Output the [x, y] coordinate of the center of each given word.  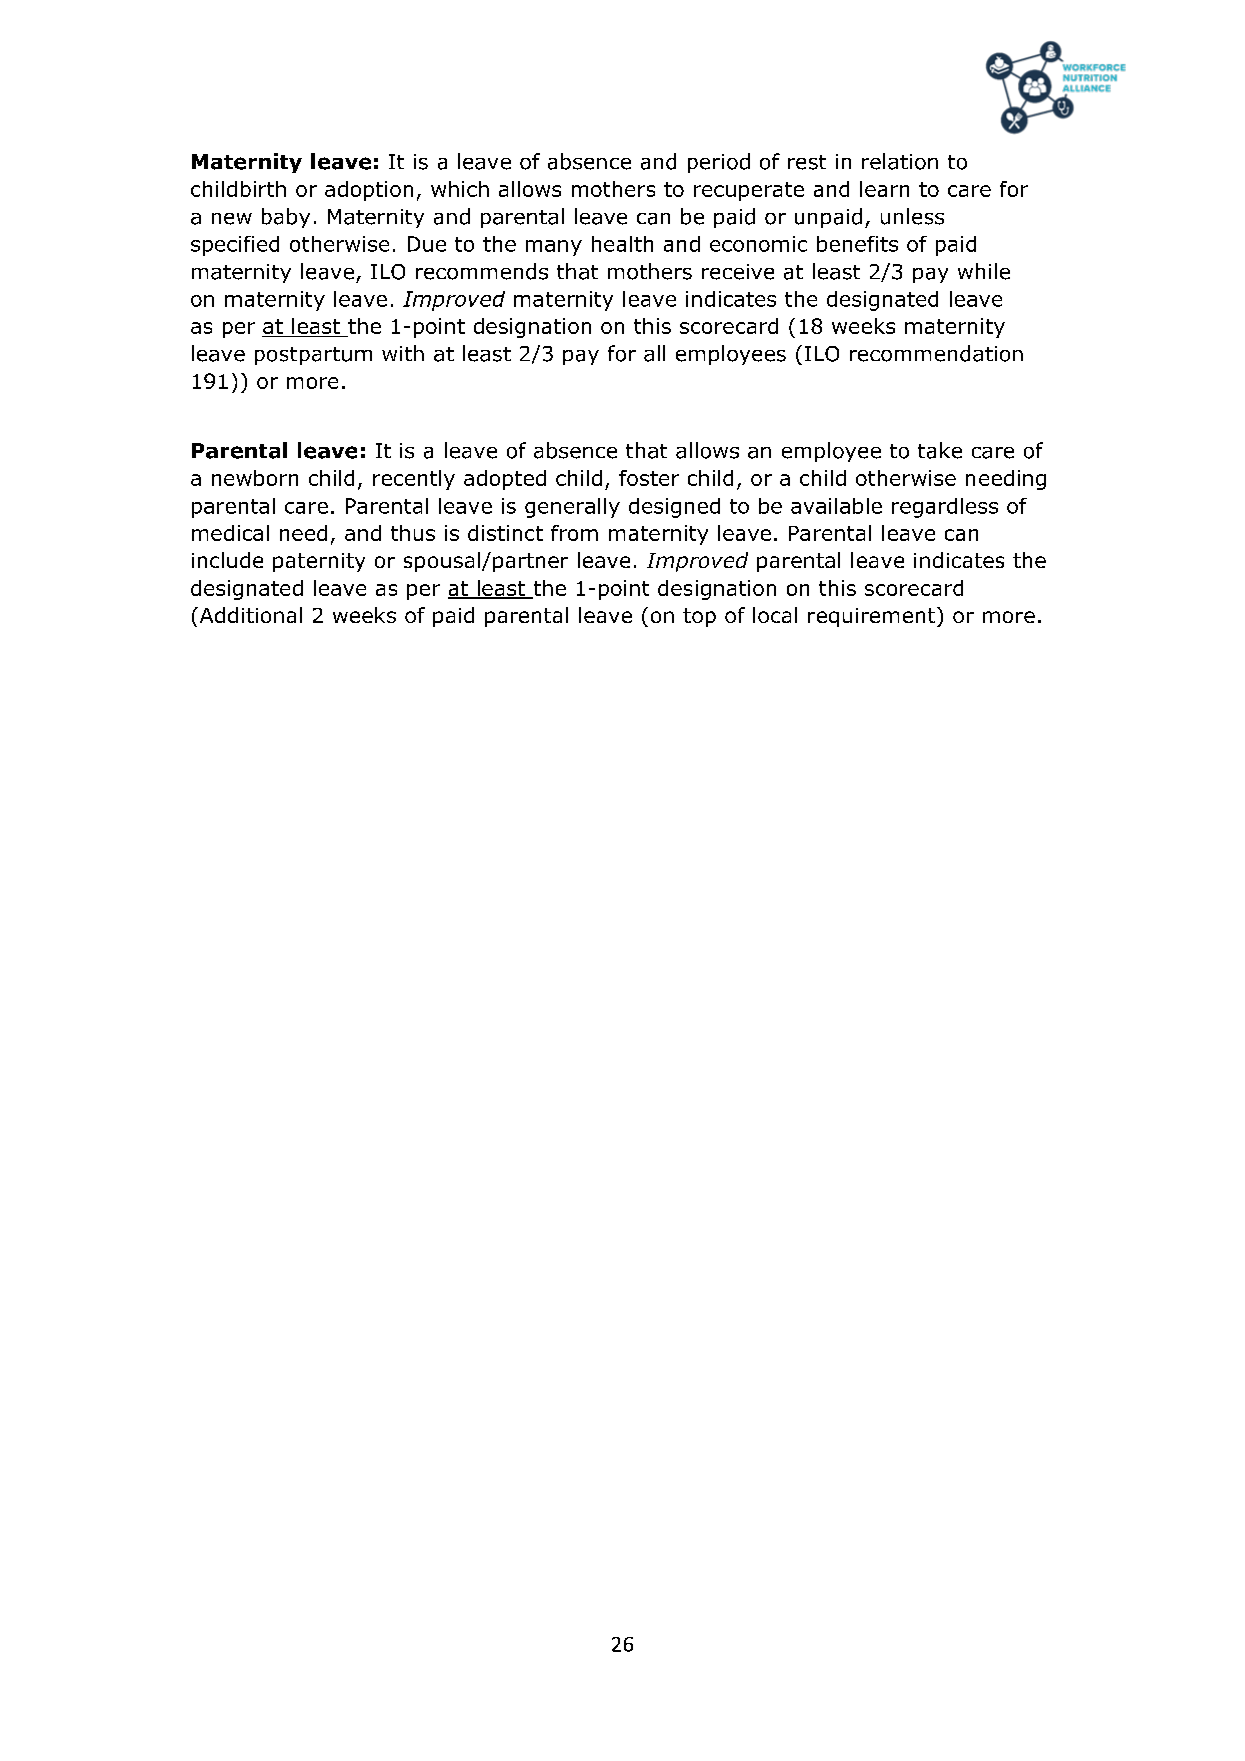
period [719, 163]
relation [900, 161]
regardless [945, 508]
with [403, 353]
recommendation [936, 353]
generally [572, 508]
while [984, 271]
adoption [369, 191]
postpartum [313, 356]
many [554, 248]
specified [235, 246]
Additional [249, 615]
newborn [255, 478]
